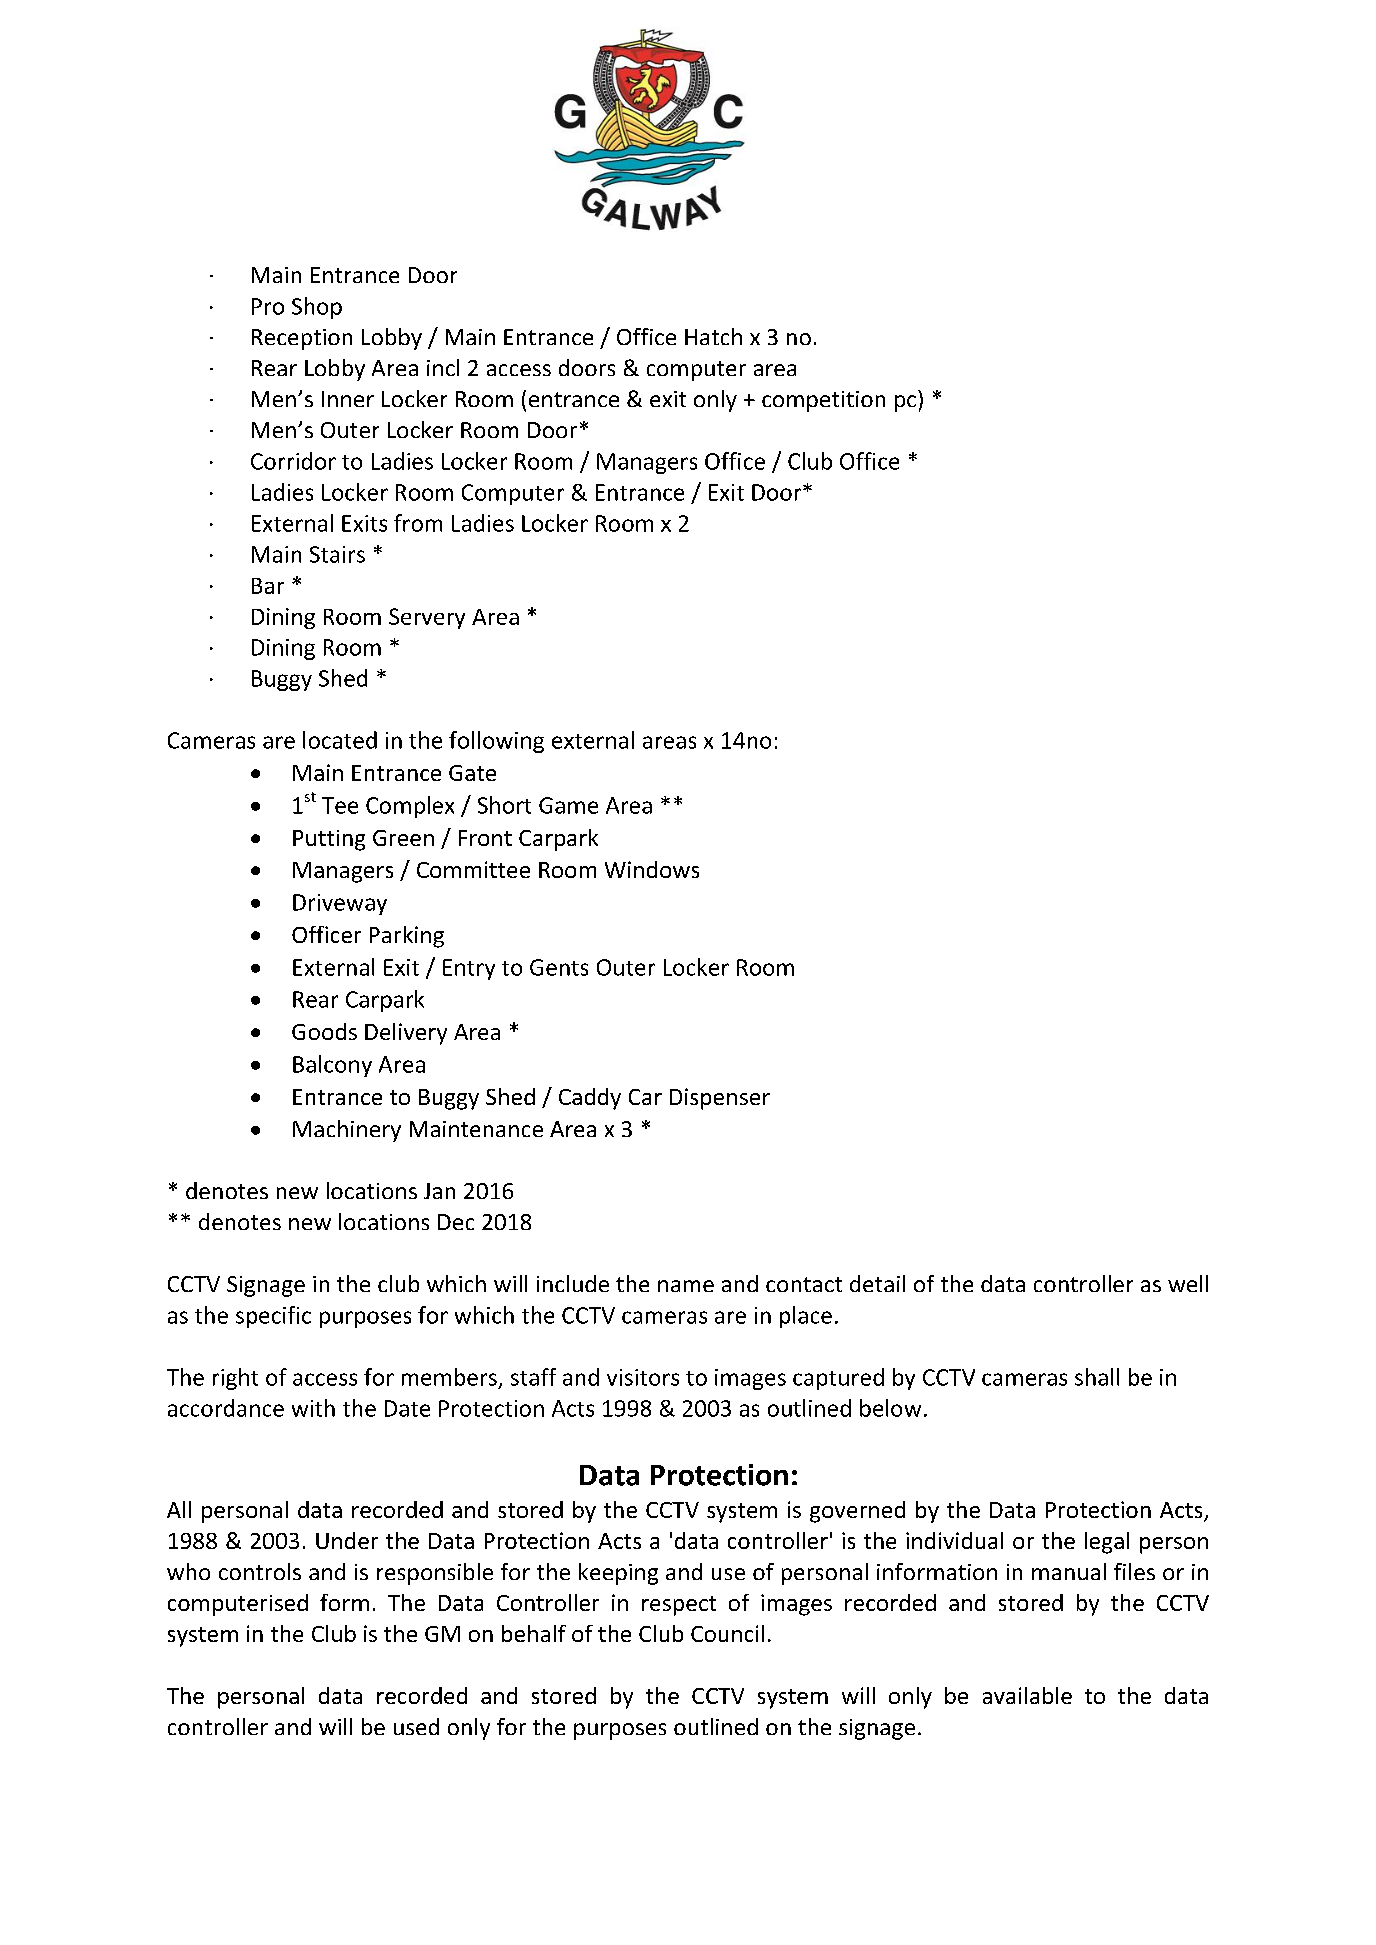 Image resolution: width=1376 pixels, height=1945 pixels. I want to click on visitors, so click(643, 1377).
